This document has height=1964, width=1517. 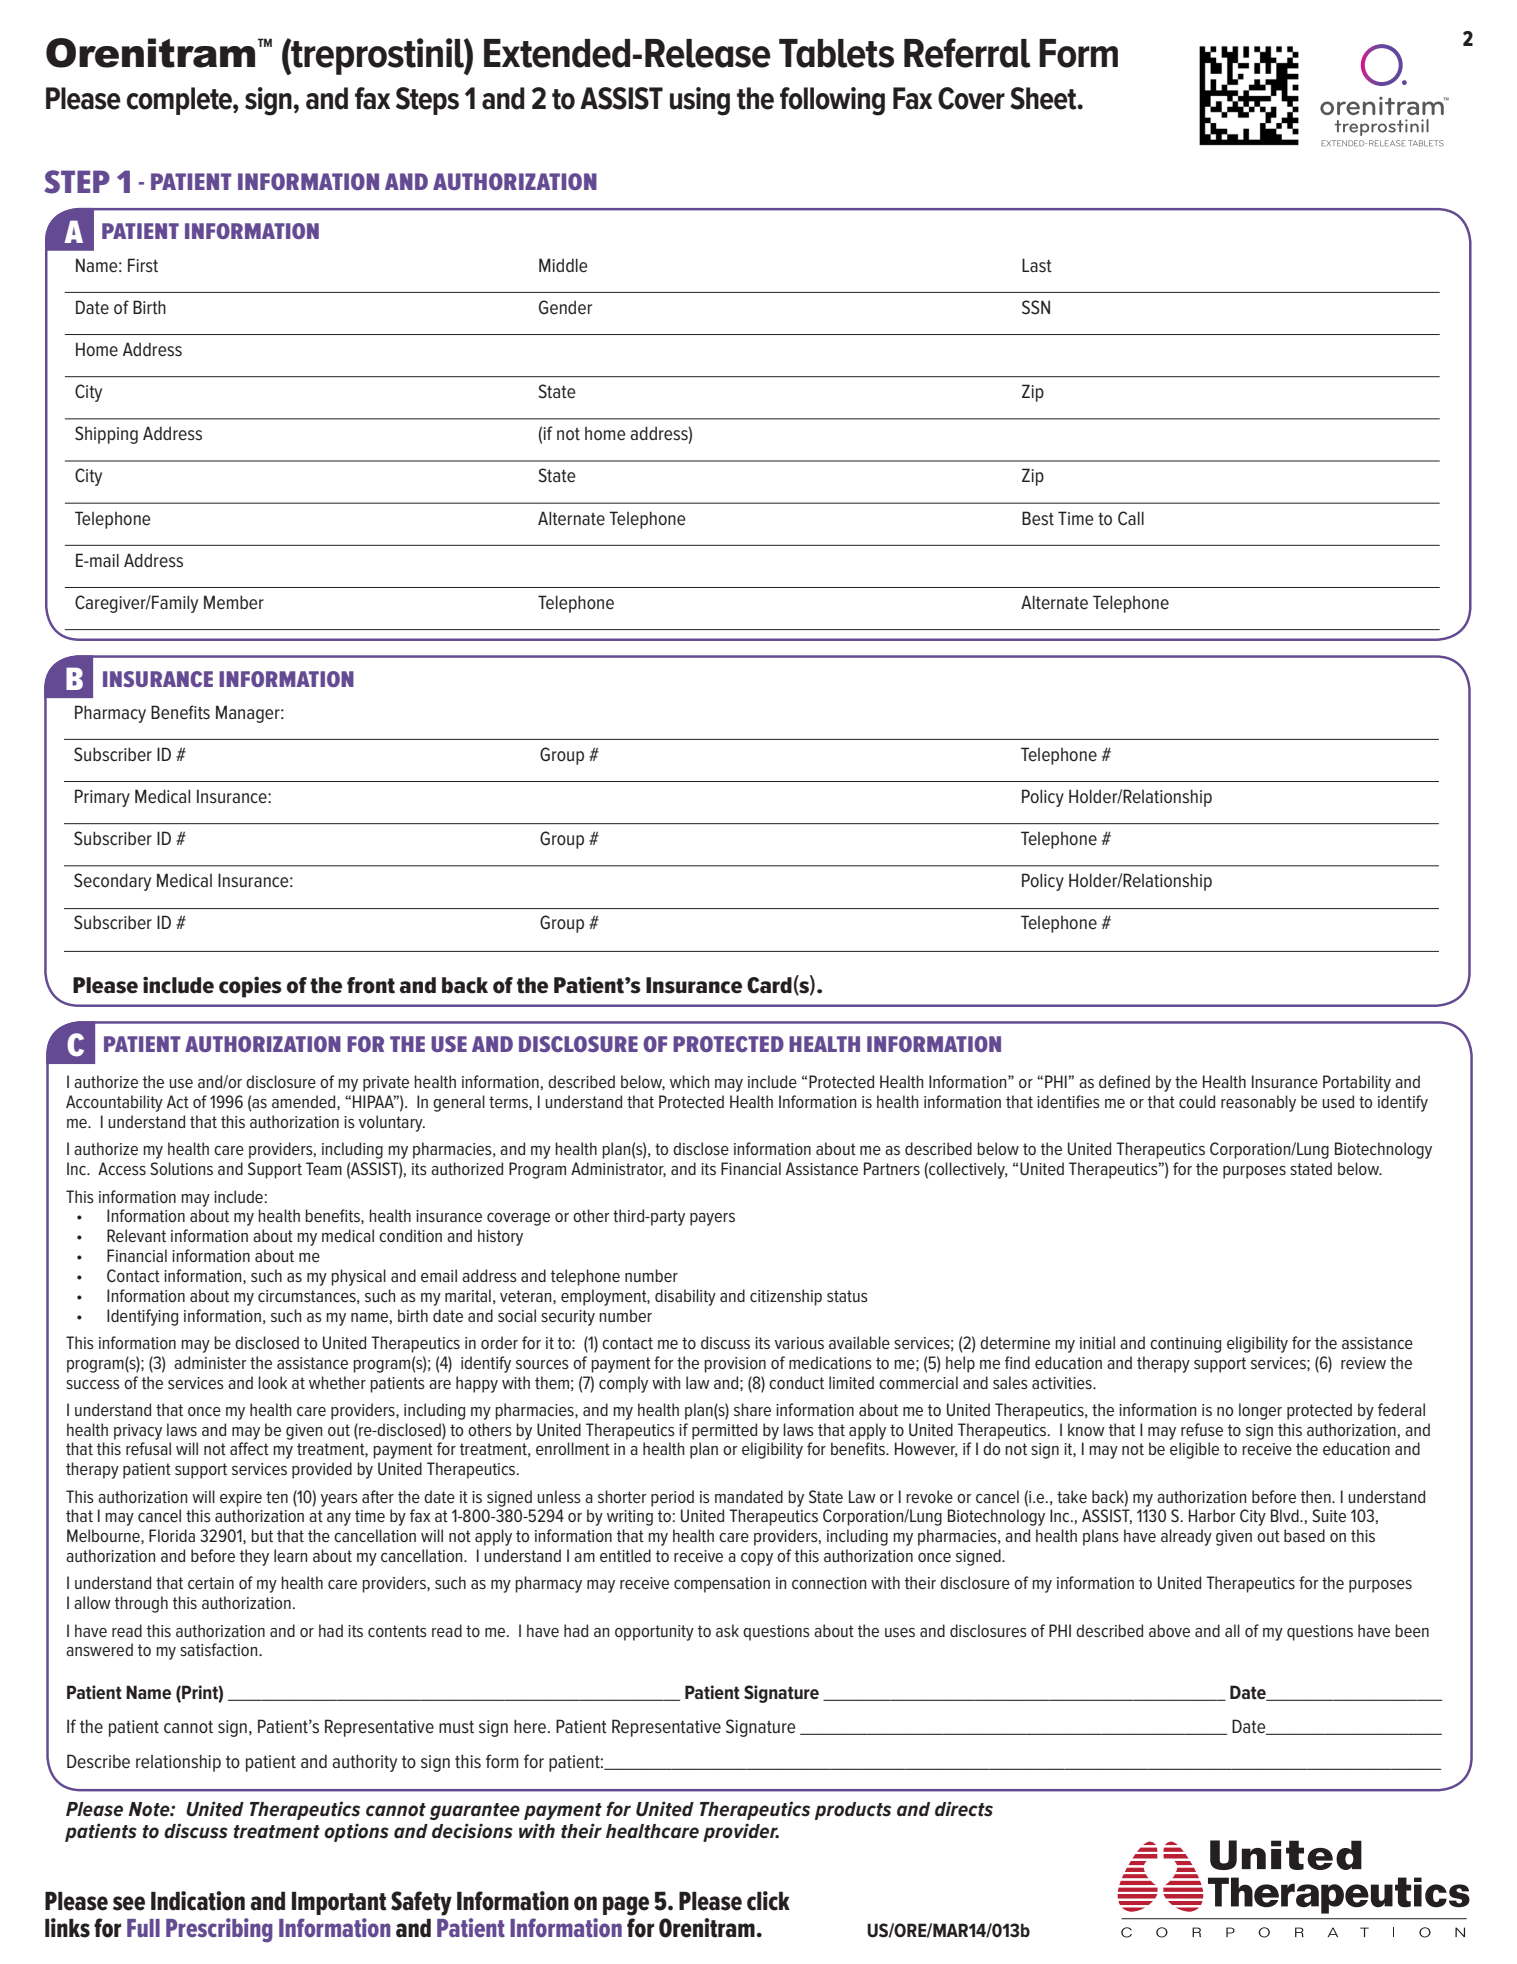 What do you see at coordinates (181, 1168) in the document?
I see `Solutions` at bounding box center [181, 1168].
